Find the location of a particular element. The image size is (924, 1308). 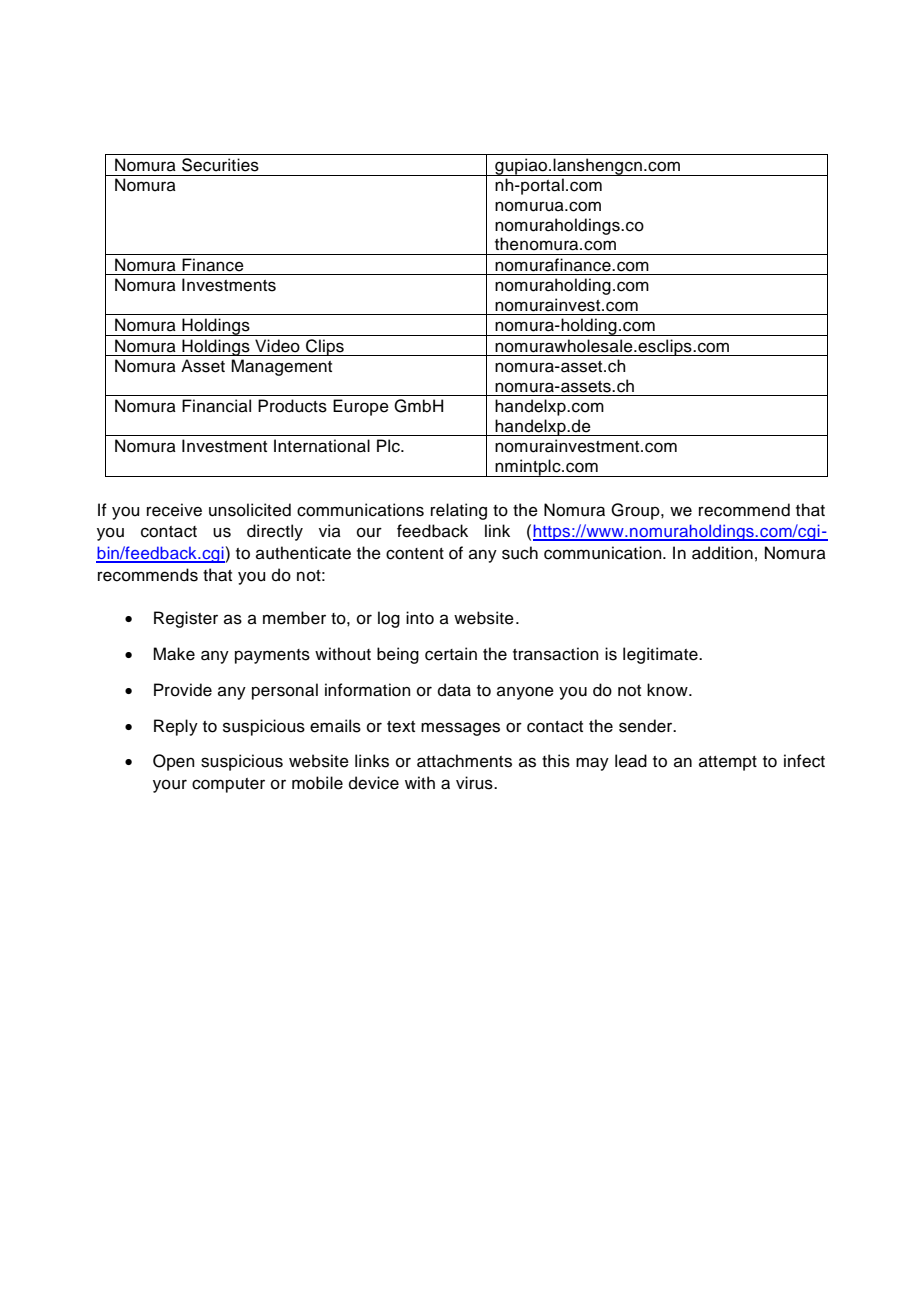

legitimate is located at coordinates (661, 655).
